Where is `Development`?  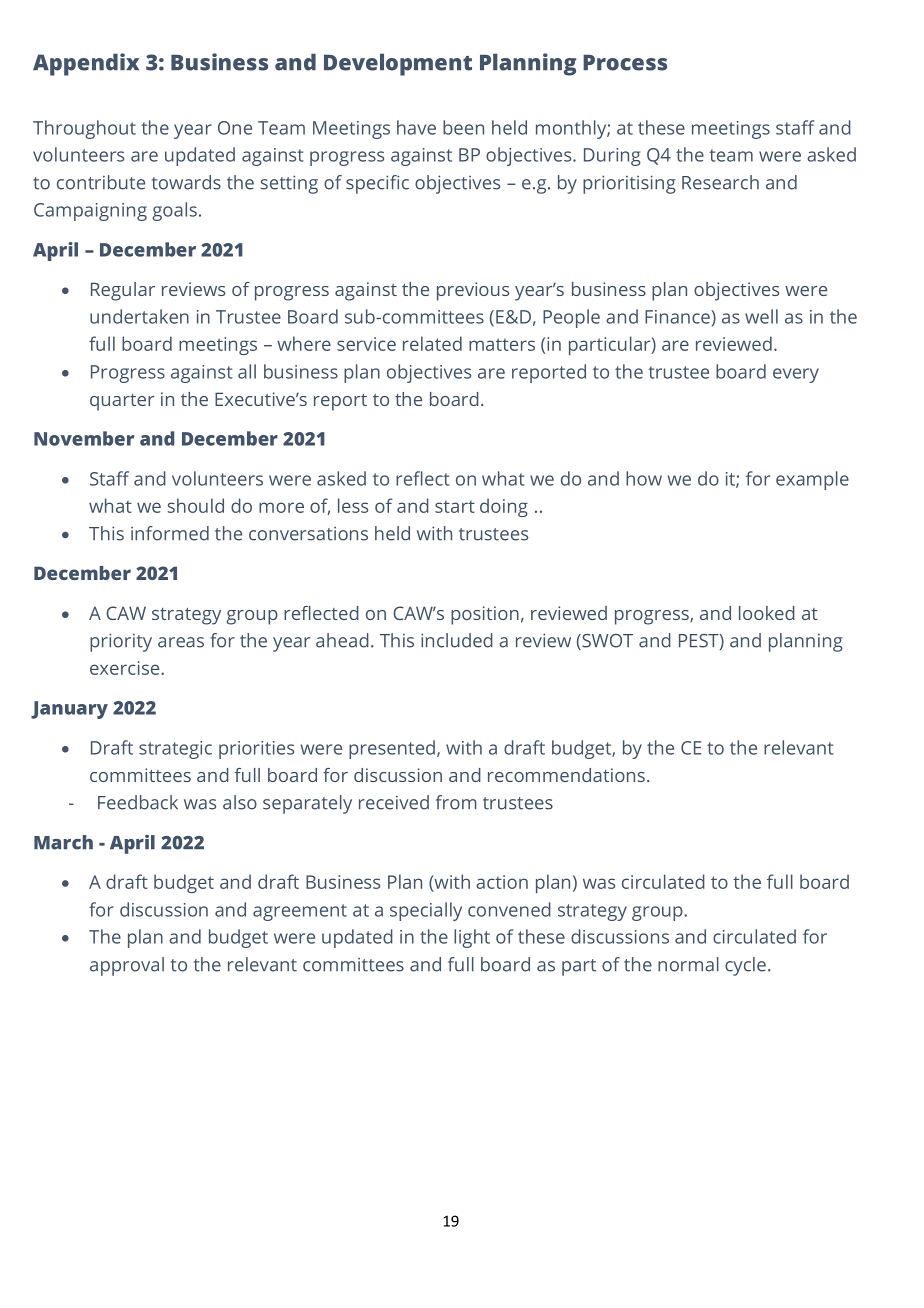
Development is located at coordinates (398, 65).
